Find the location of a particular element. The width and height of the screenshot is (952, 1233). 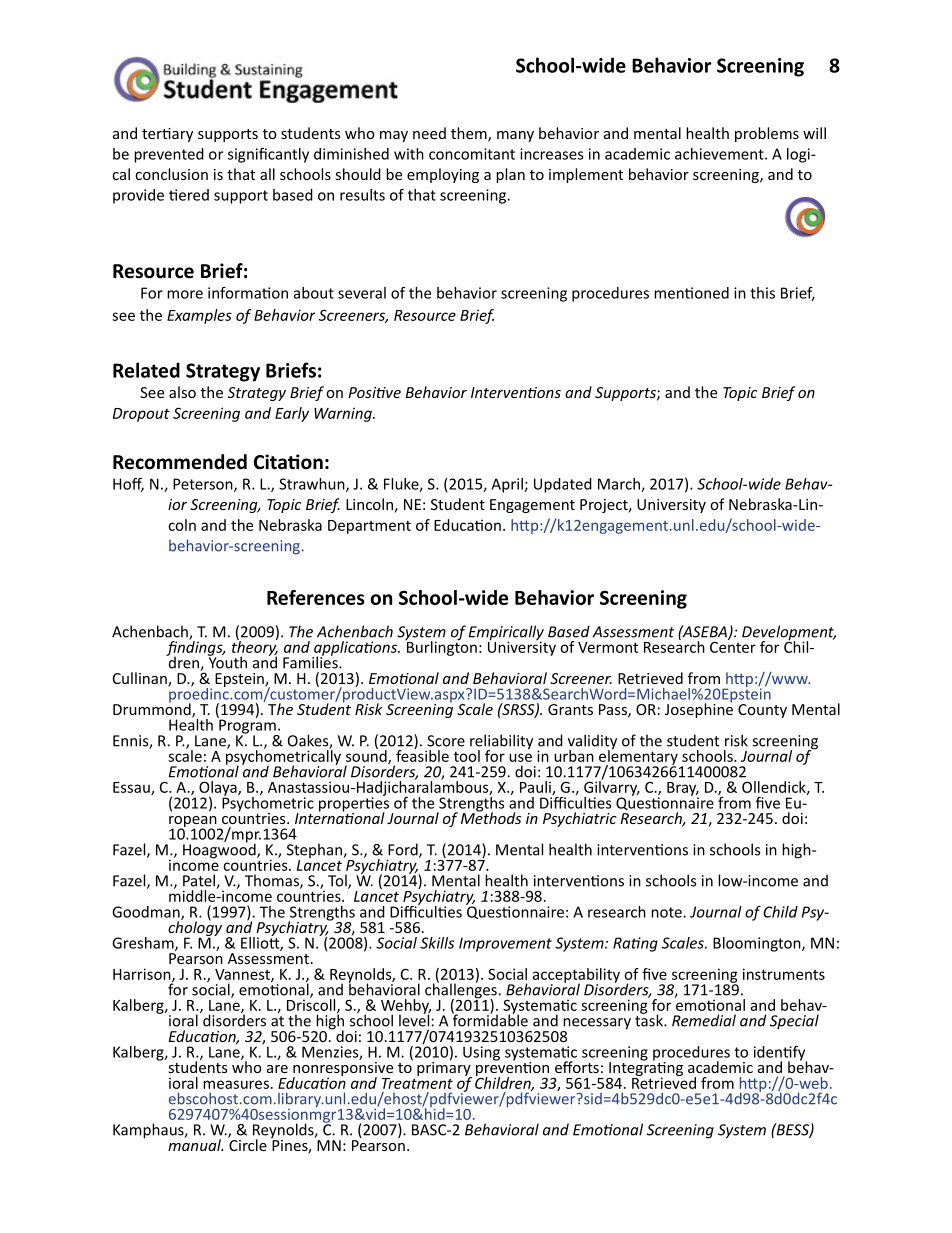

findings is located at coordinates (195, 648).
